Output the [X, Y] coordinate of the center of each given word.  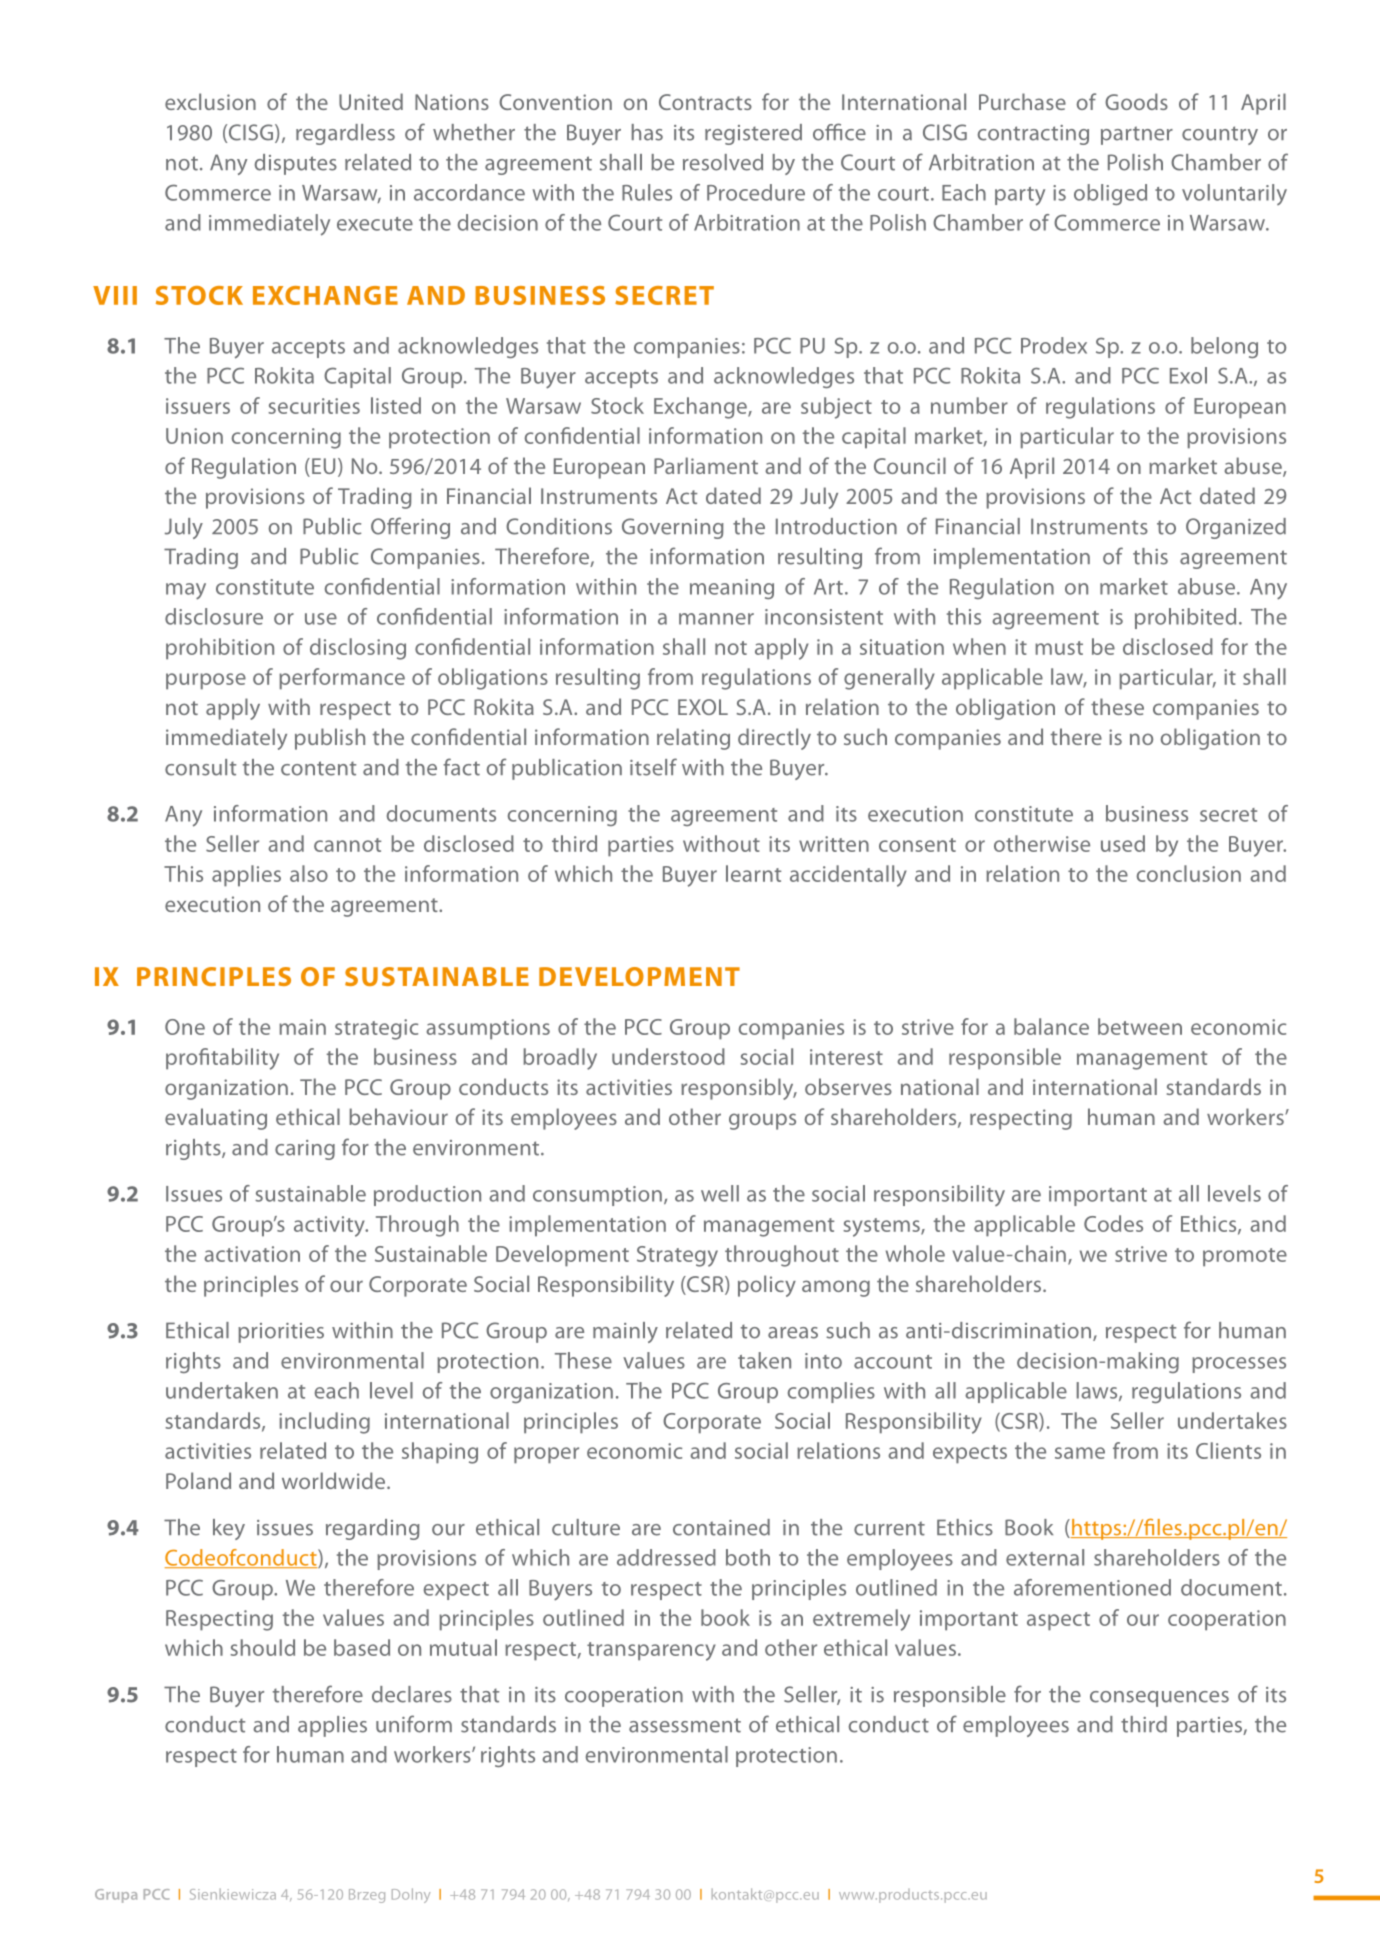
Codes [1113, 1223]
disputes [296, 164]
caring [305, 1150]
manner [716, 619]
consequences [1159, 1699]
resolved [723, 162]
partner [1137, 135]
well [720, 1193]
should [262, 1647]
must [1059, 648]
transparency [651, 1651]
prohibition [220, 649]
